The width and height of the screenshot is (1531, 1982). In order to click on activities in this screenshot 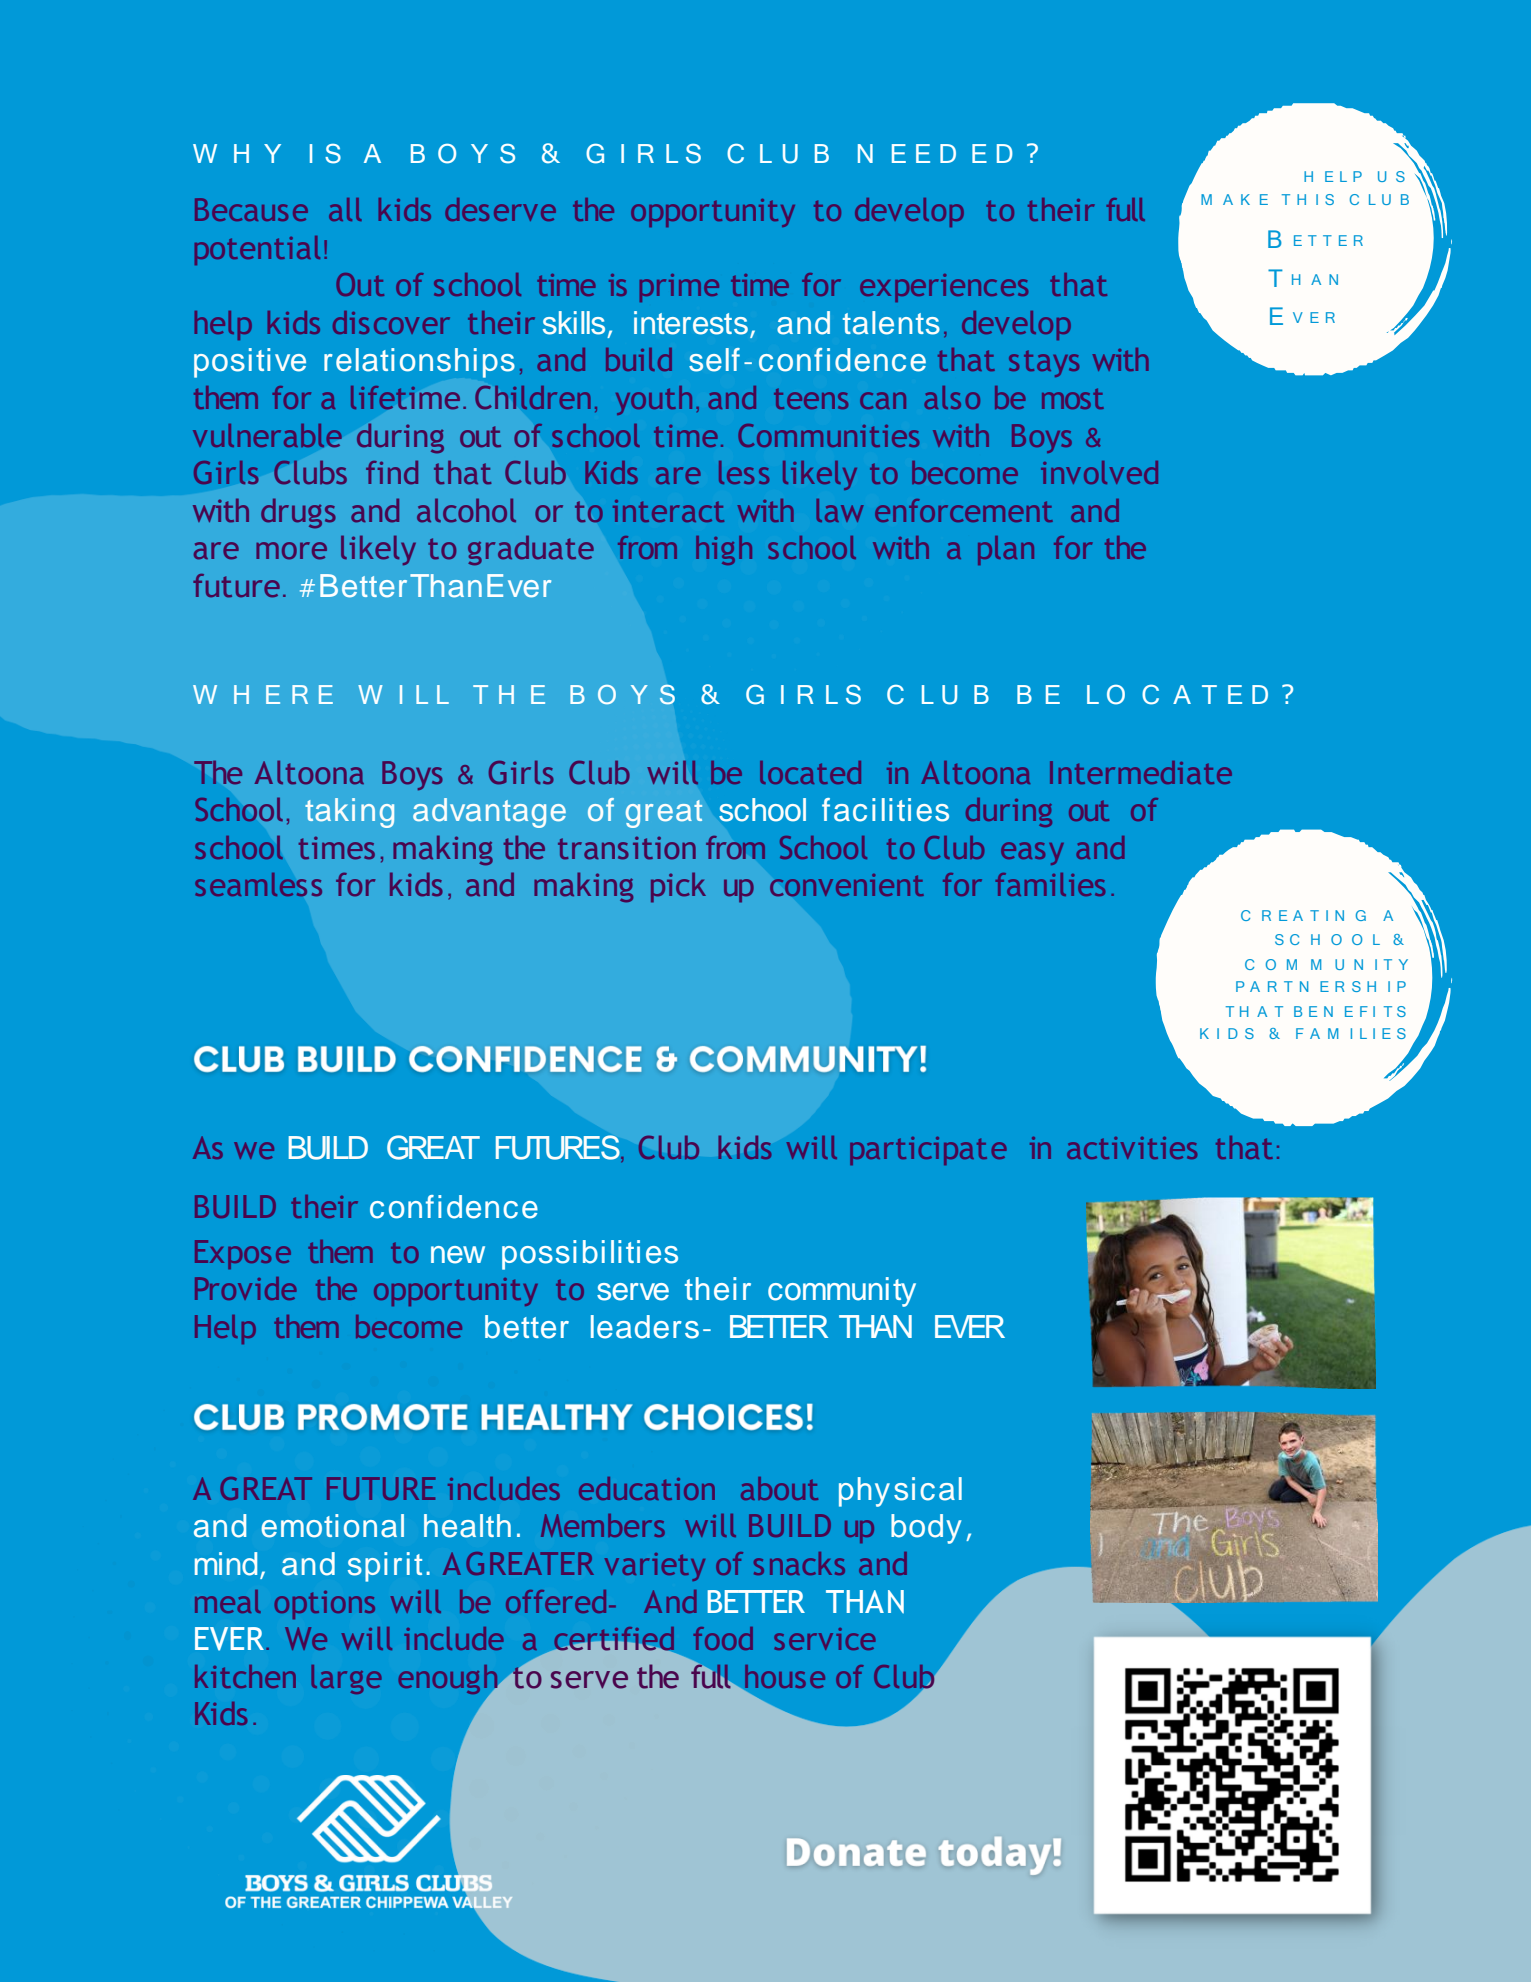, I will do `click(1132, 1148)`.
